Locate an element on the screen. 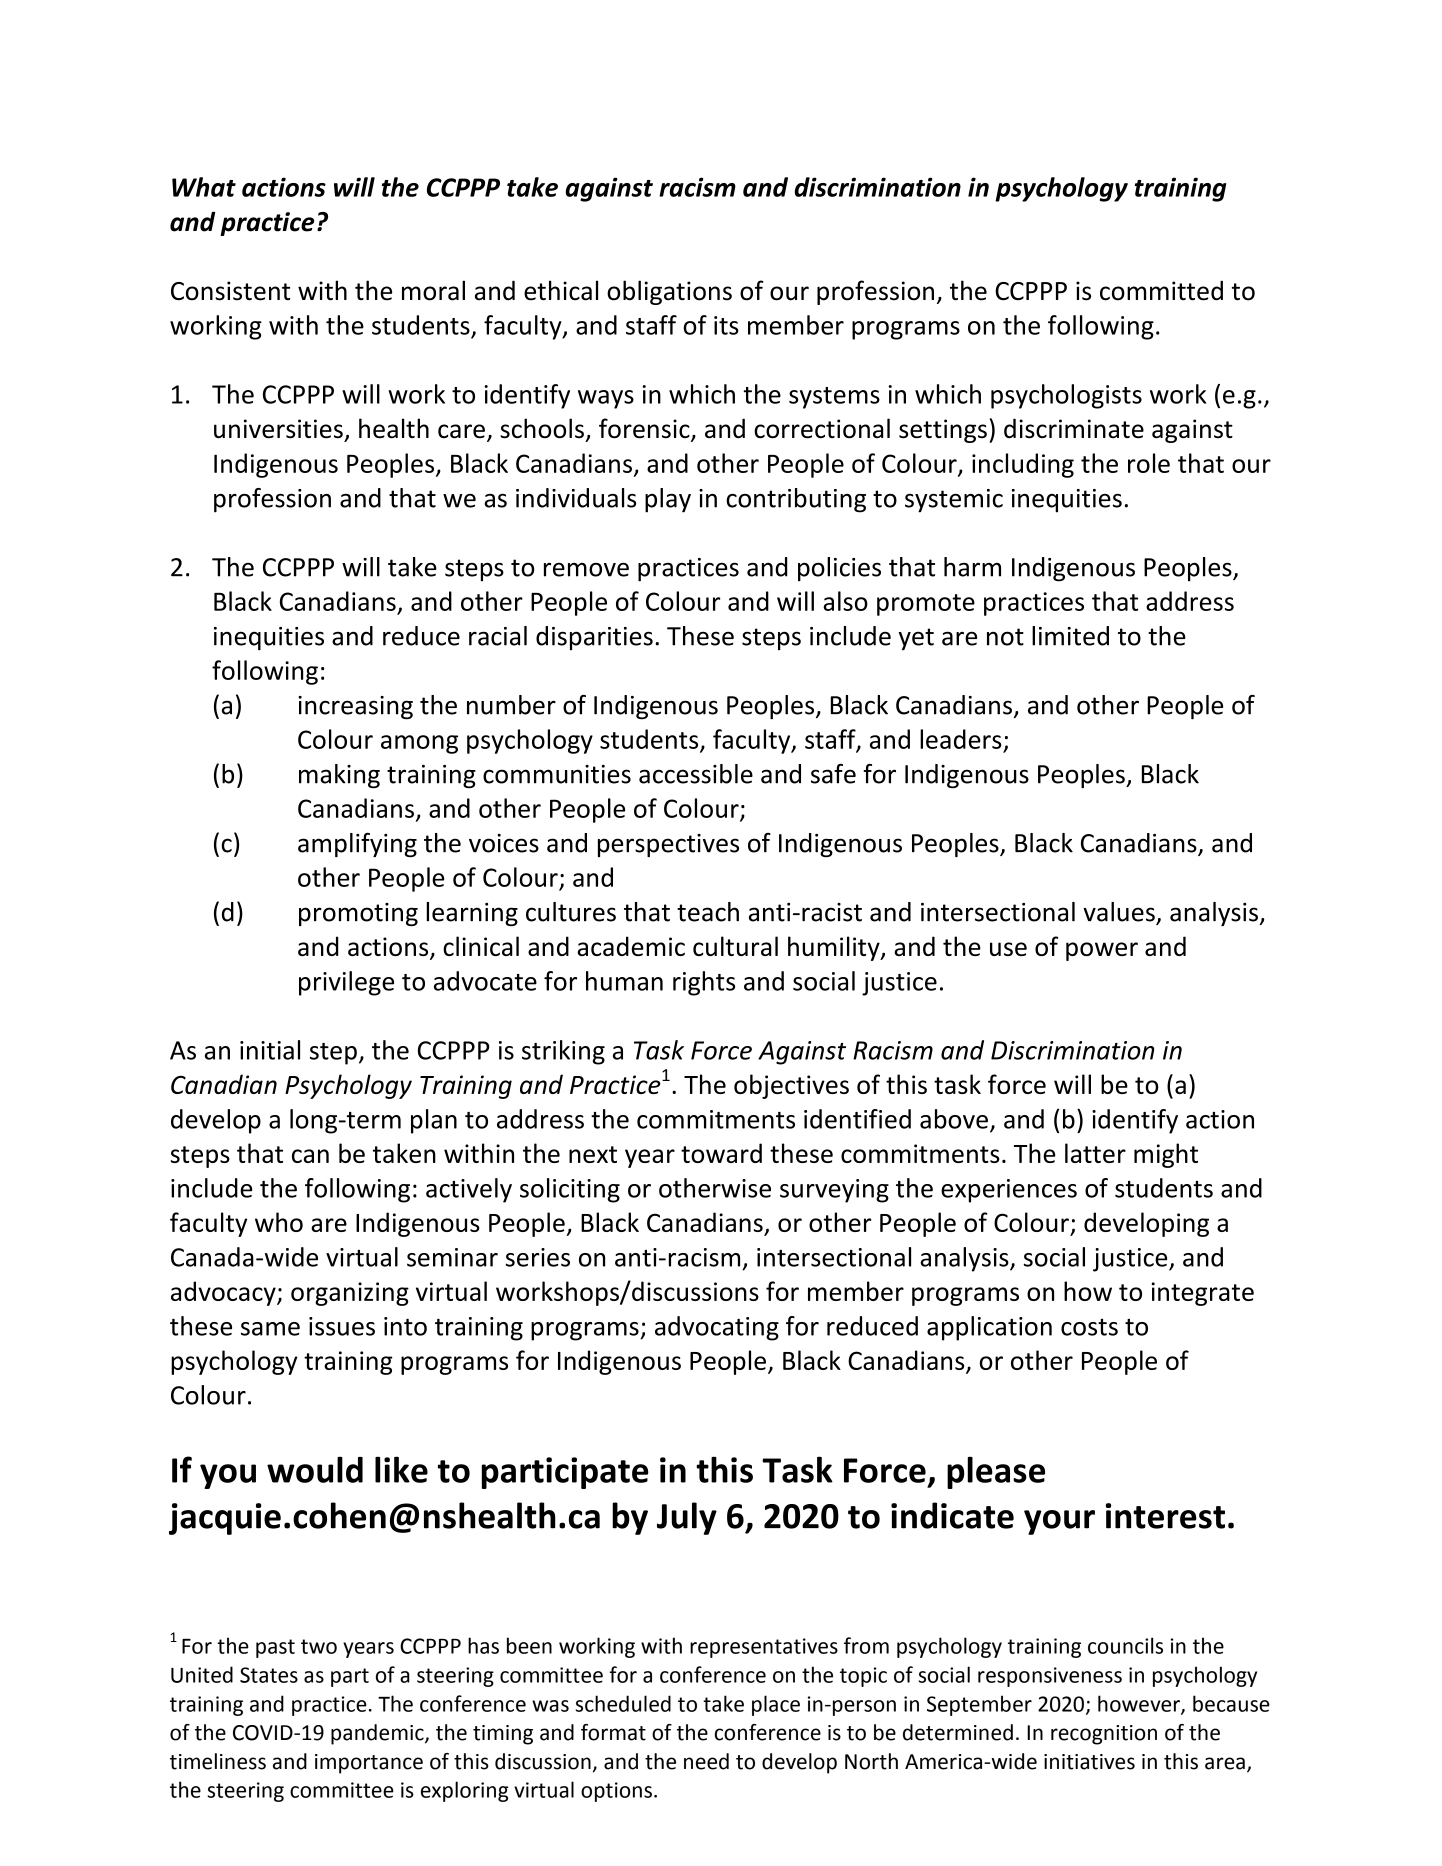  power is located at coordinates (1102, 951).
